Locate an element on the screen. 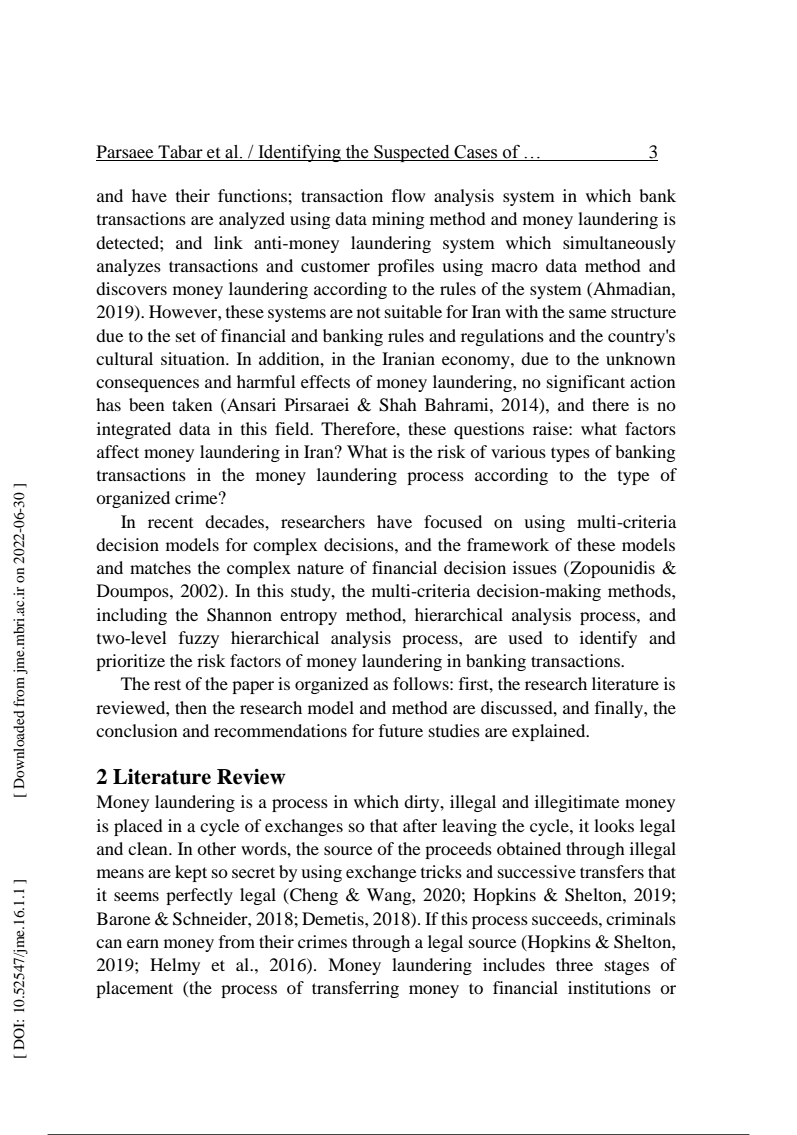  earn is located at coordinates (143, 943).
